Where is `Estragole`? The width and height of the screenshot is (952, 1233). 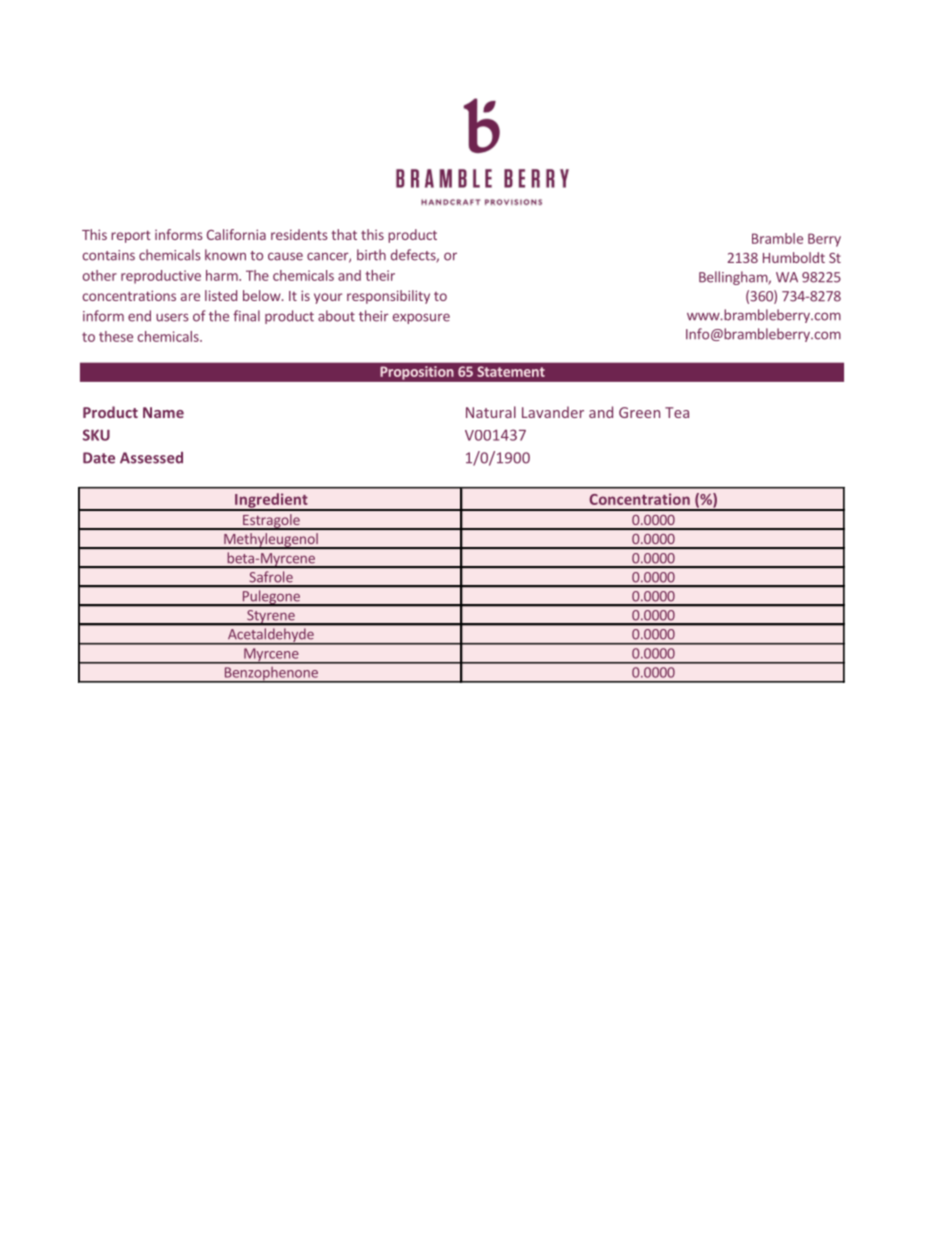
Estragole is located at coordinates (271, 522).
